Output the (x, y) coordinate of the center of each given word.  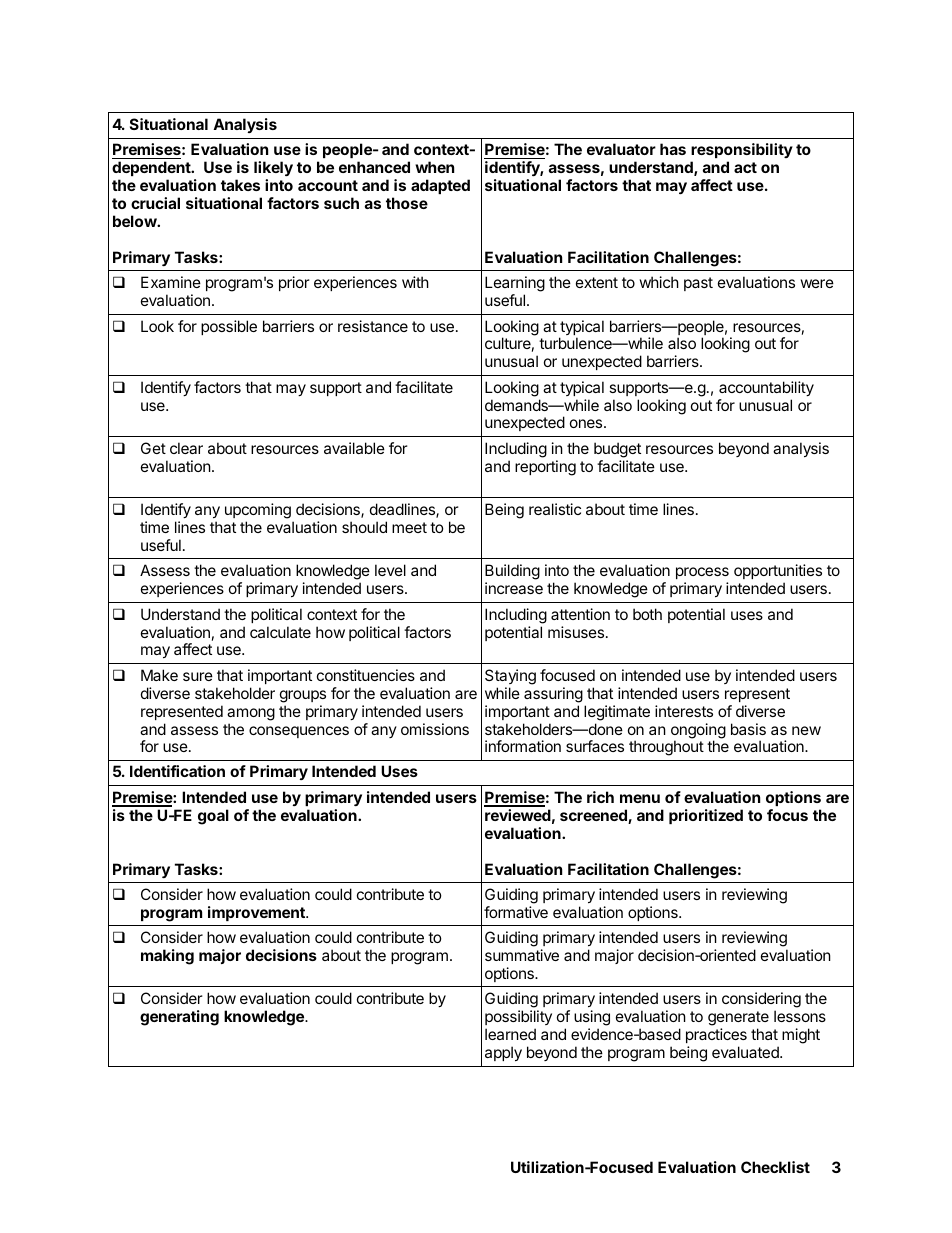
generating (179, 1018)
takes (240, 185)
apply (503, 1053)
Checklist (775, 1167)
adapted (440, 186)
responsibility (742, 152)
